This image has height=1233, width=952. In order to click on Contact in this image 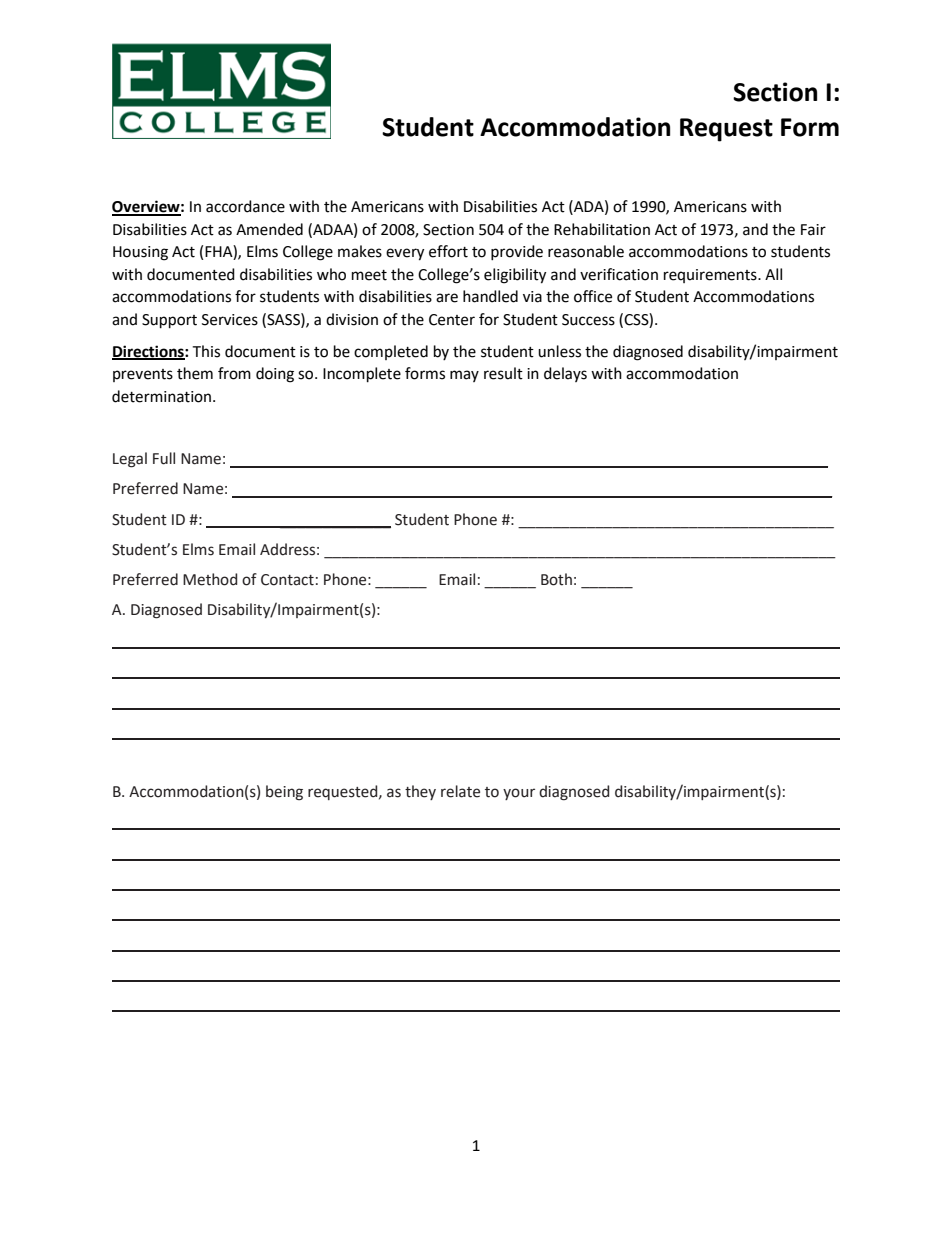, I will do `click(287, 580)`.
